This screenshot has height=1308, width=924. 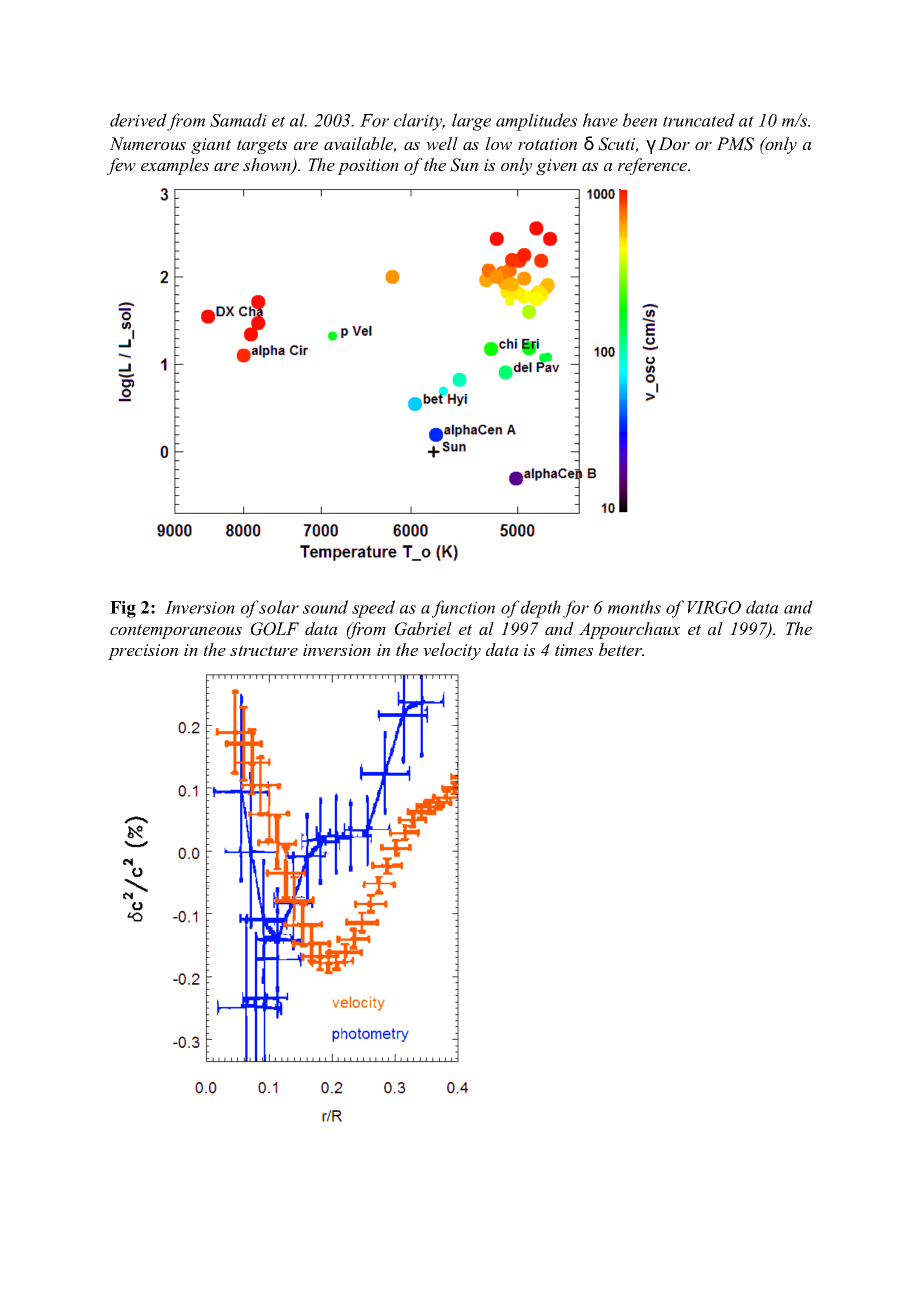 What do you see at coordinates (211, 146) in the screenshot?
I see `giant` at bounding box center [211, 146].
